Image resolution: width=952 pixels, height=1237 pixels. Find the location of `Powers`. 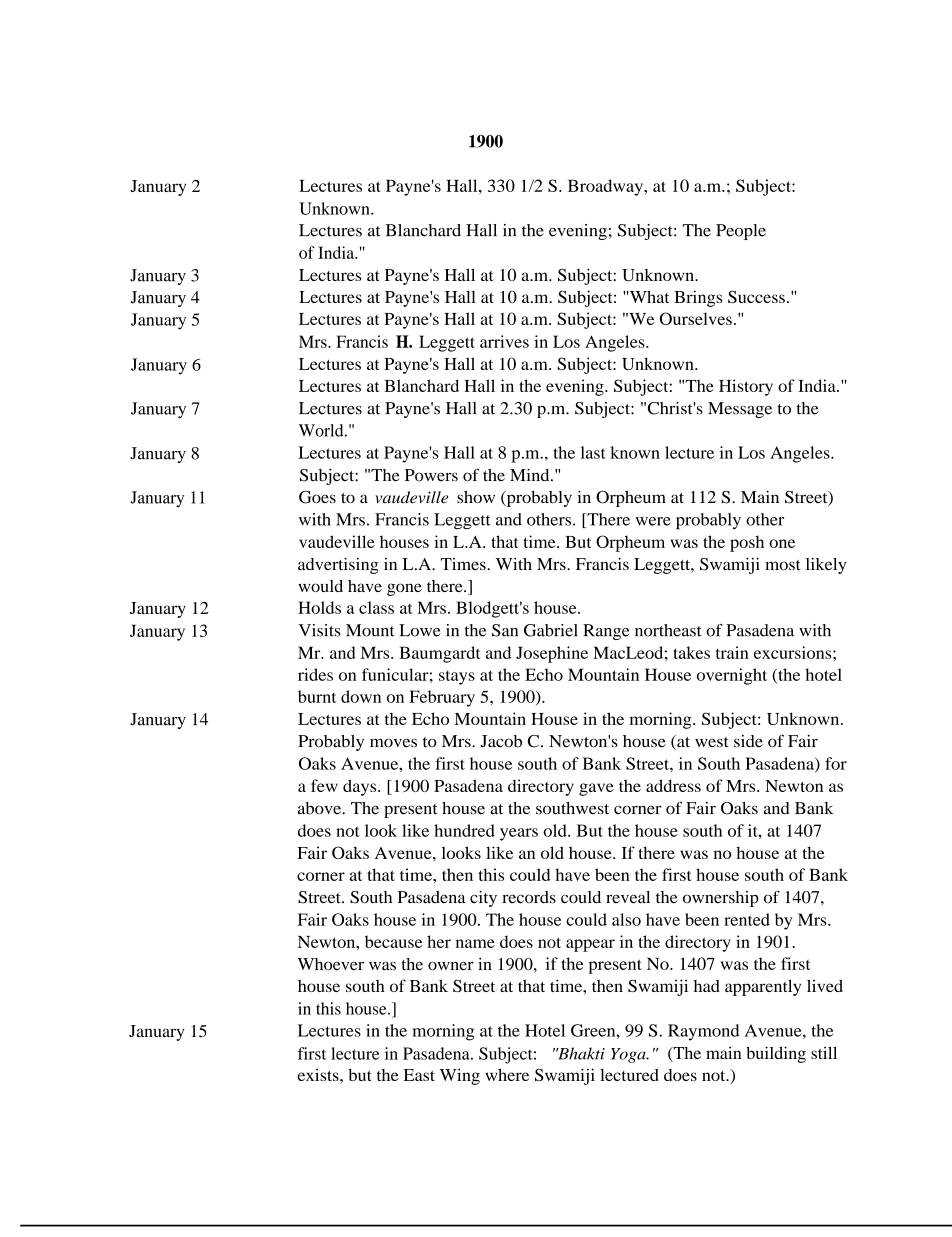

Powers is located at coordinates (431, 475).
